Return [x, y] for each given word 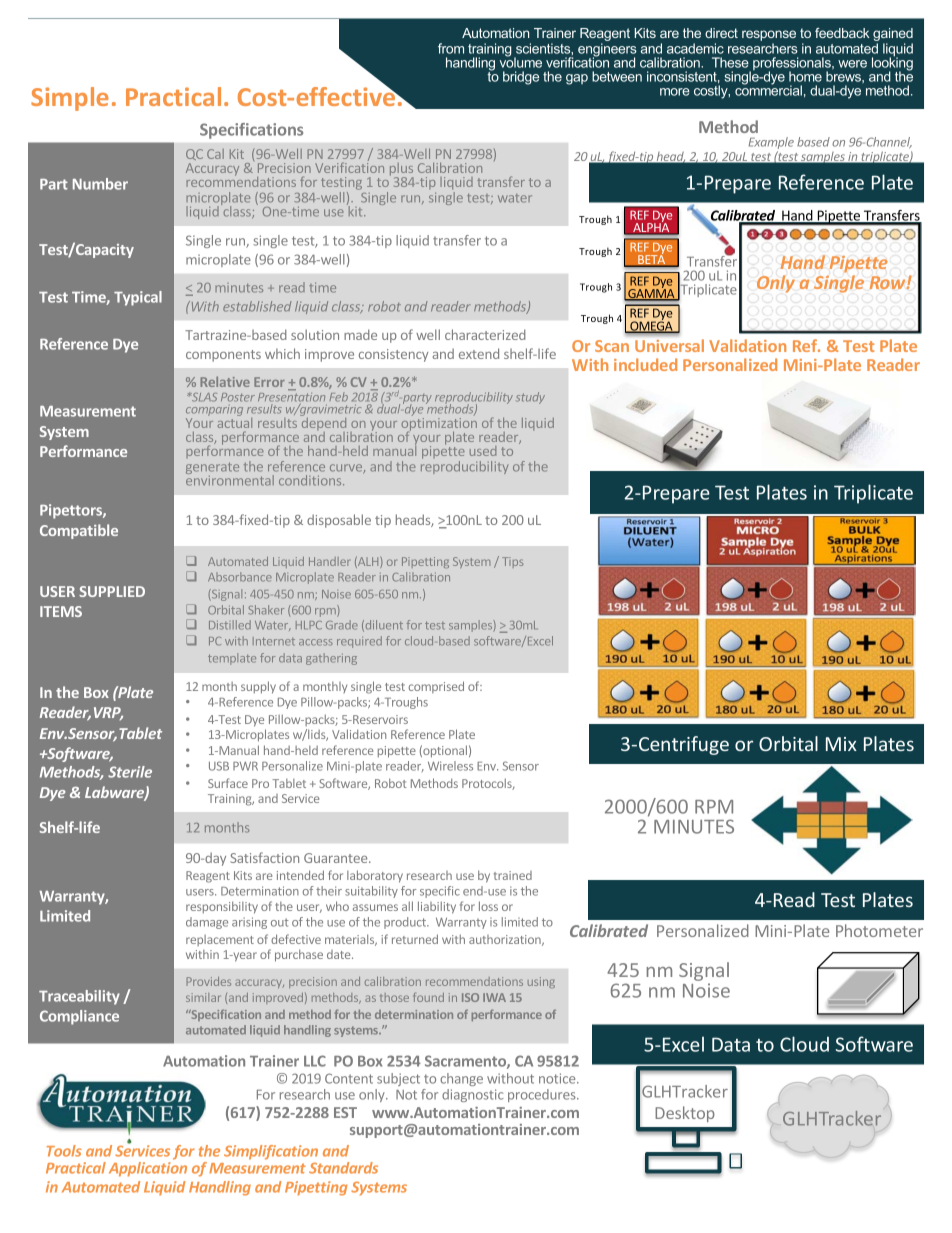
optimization [439, 425]
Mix [841, 744]
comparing [214, 412]
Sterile [130, 772]
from [451, 48]
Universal [669, 345]
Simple [70, 99]
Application [148, 1169]
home [805, 76]
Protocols [488, 784]
